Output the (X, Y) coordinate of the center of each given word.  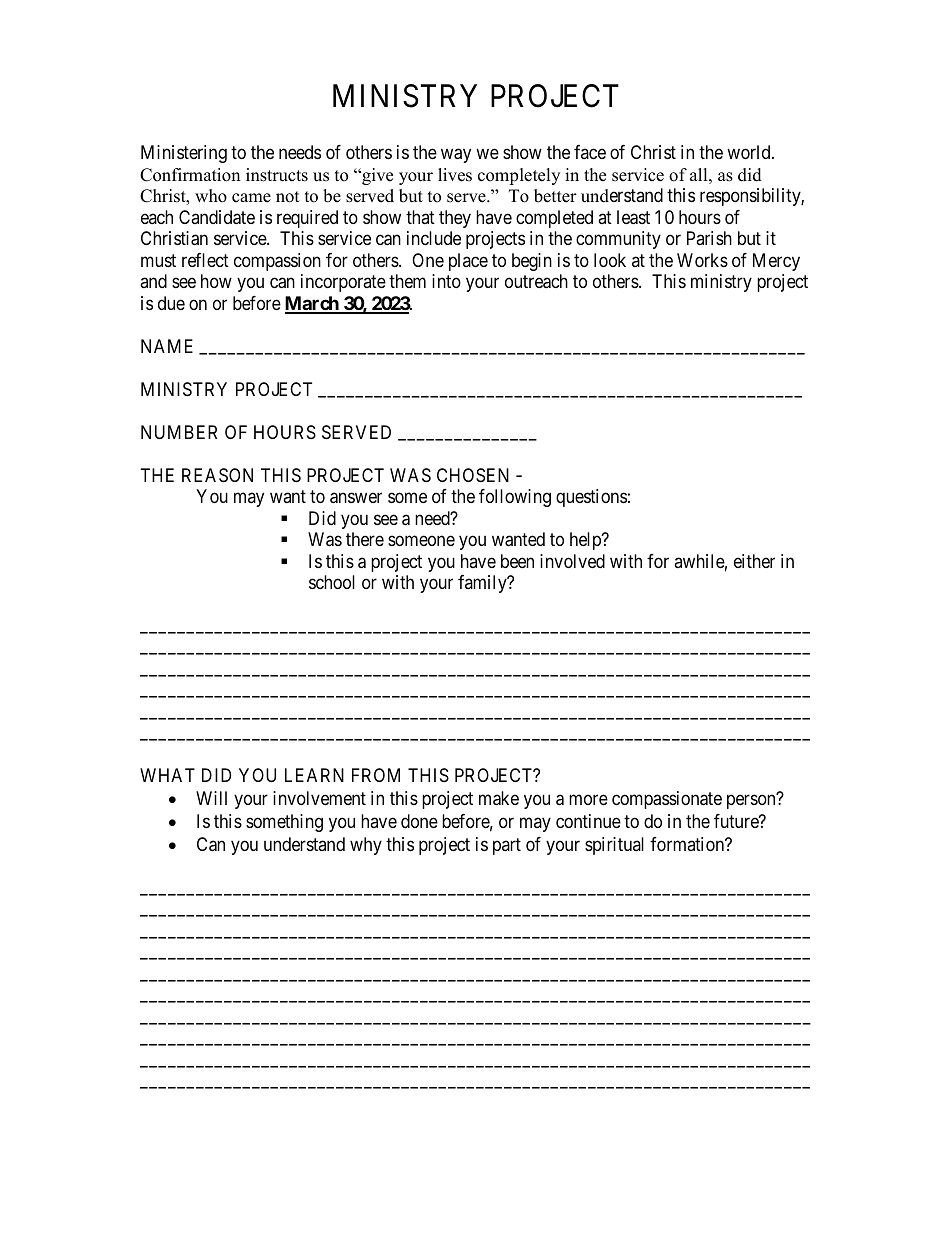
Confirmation (190, 175)
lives (455, 175)
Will (211, 798)
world (750, 152)
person (751, 802)
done (419, 821)
